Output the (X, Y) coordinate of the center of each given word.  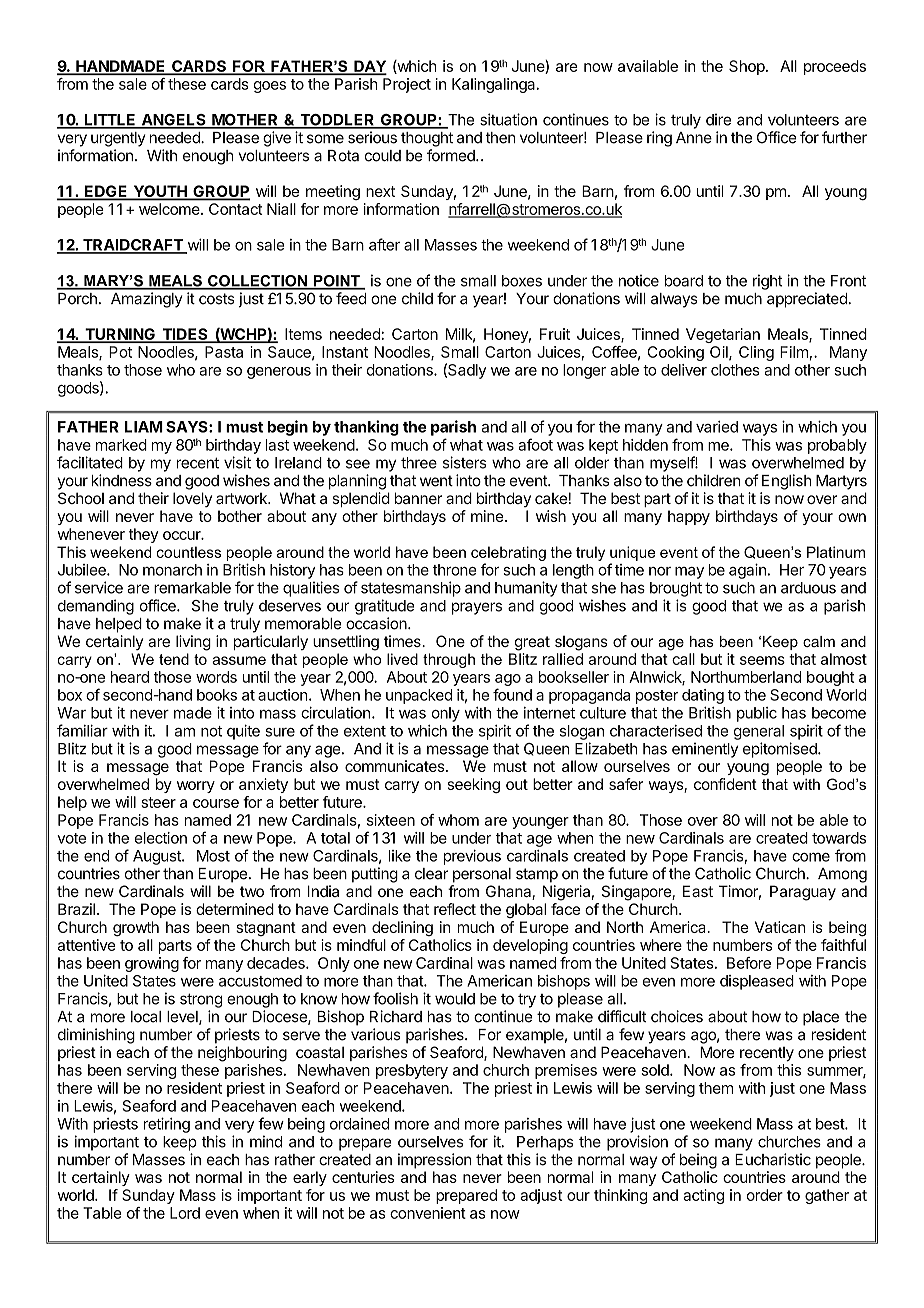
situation (508, 119)
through (449, 660)
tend (174, 659)
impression (435, 1161)
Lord (185, 1213)
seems (762, 660)
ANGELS (173, 121)
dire (718, 119)
